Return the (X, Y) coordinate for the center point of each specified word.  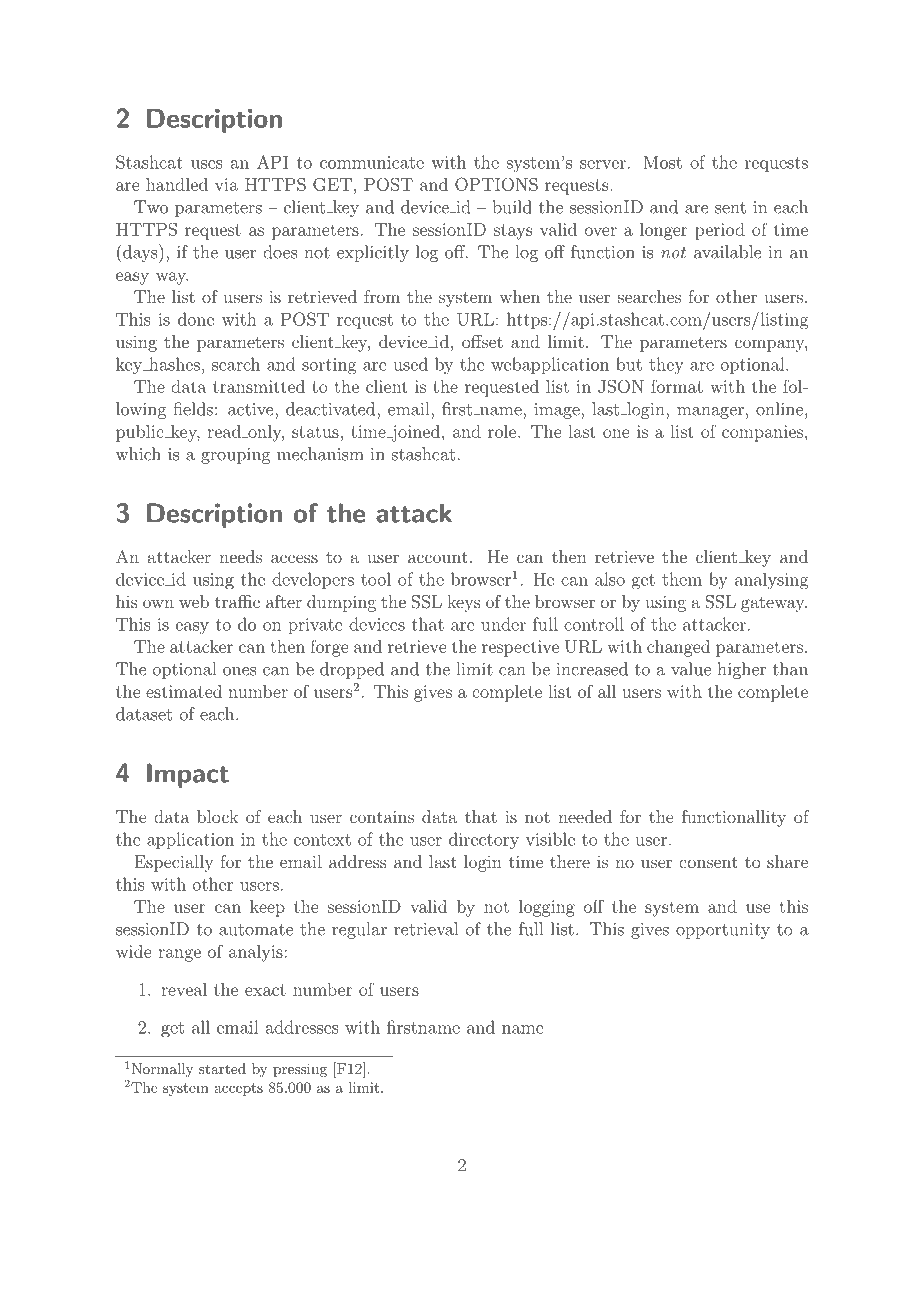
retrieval (426, 929)
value (691, 669)
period (720, 231)
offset (482, 341)
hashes (173, 364)
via (226, 184)
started (222, 1068)
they (666, 366)
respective (520, 648)
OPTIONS (496, 184)
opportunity (723, 931)
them (682, 579)
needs (240, 556)
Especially (174, 863)
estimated (184, 691)
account (438, 557)
